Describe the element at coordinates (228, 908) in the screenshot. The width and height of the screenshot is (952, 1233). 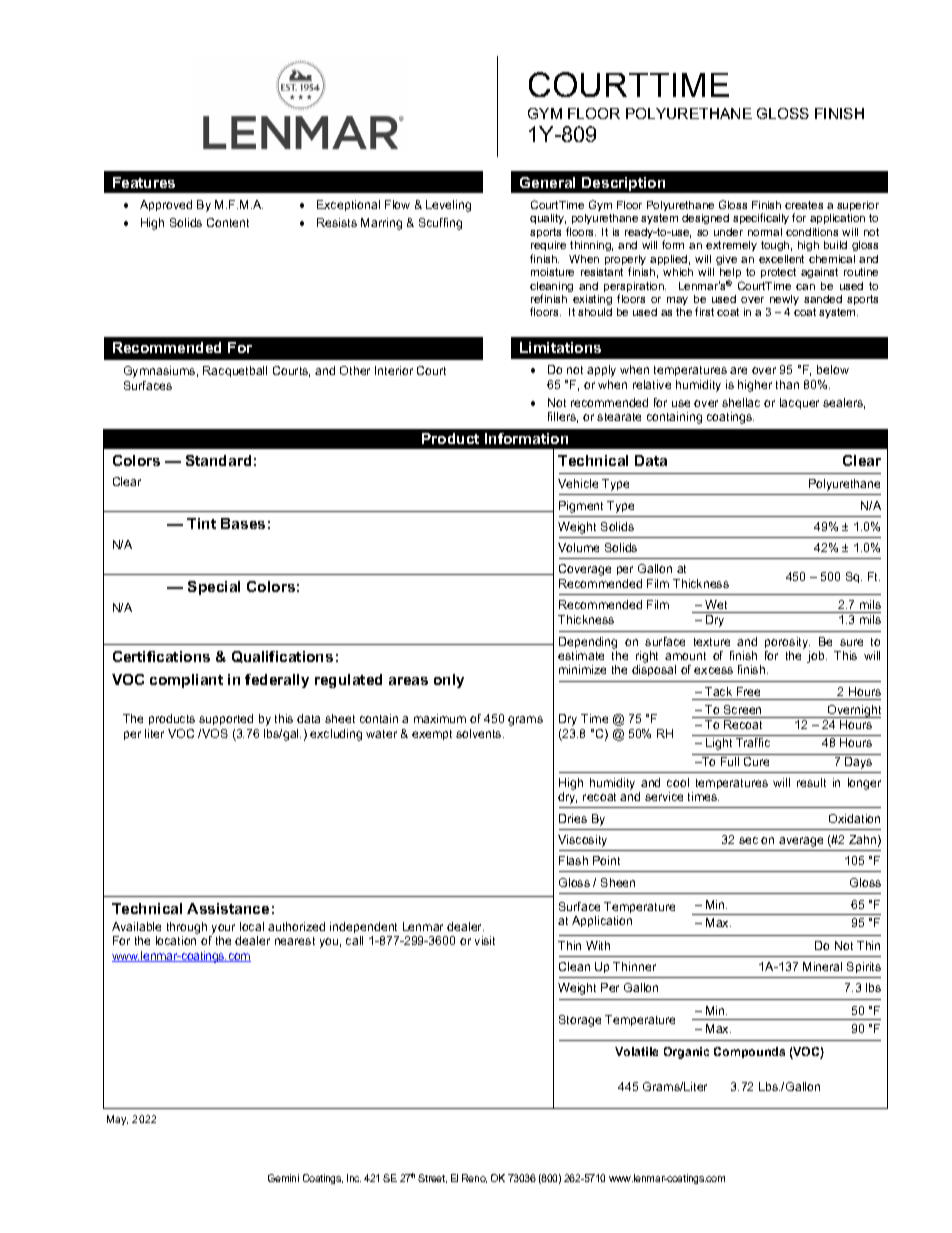
I see `Assistance` at that location.
